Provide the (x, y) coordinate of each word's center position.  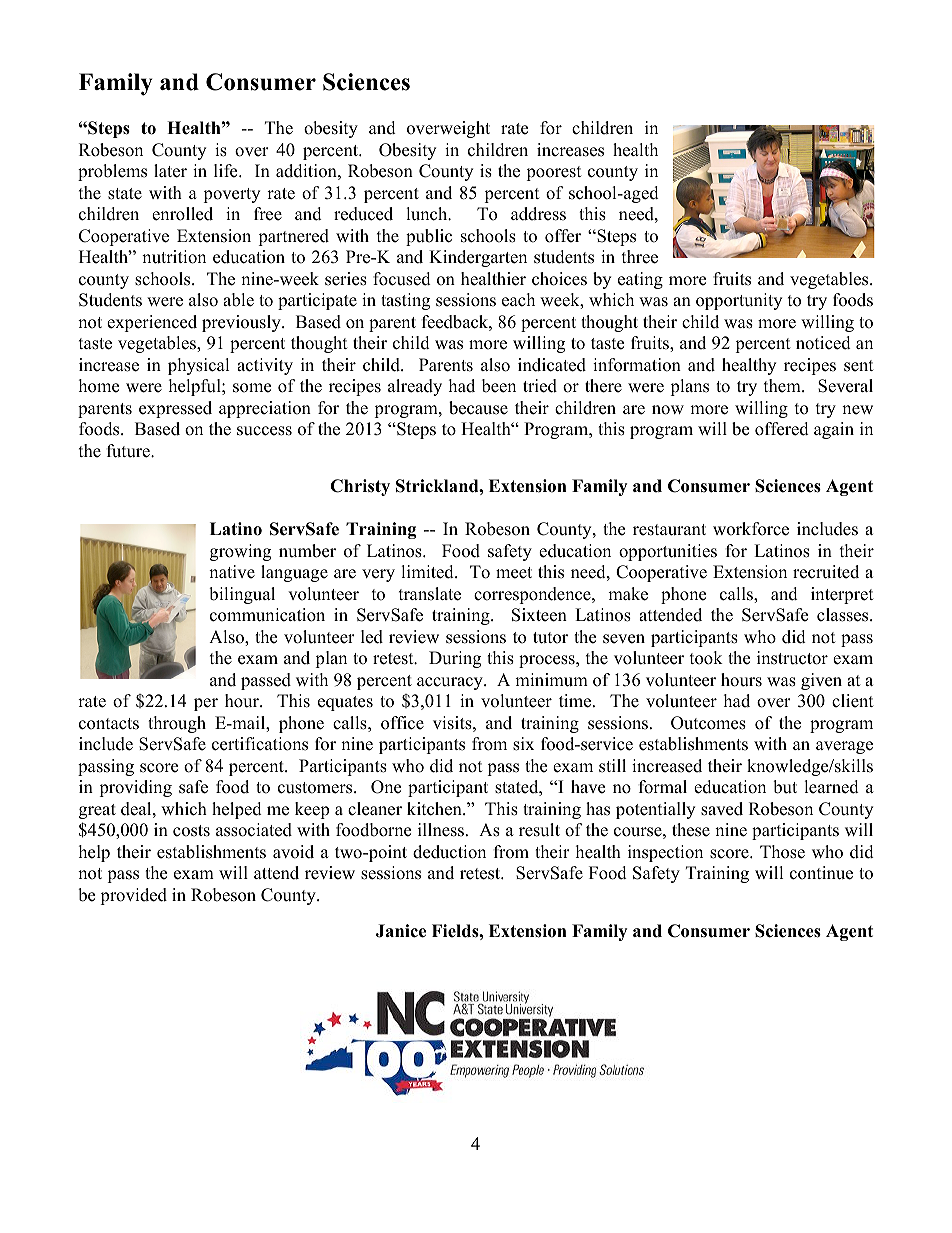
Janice (401, 931)
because (478, 408)
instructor (792, 658)
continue (821, 873)
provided (133, 896)
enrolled (182, 214)
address (538, 214)
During (455, 659)
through (177, 724)
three (640, 257)
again (834, 430)
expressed (175, 409)
